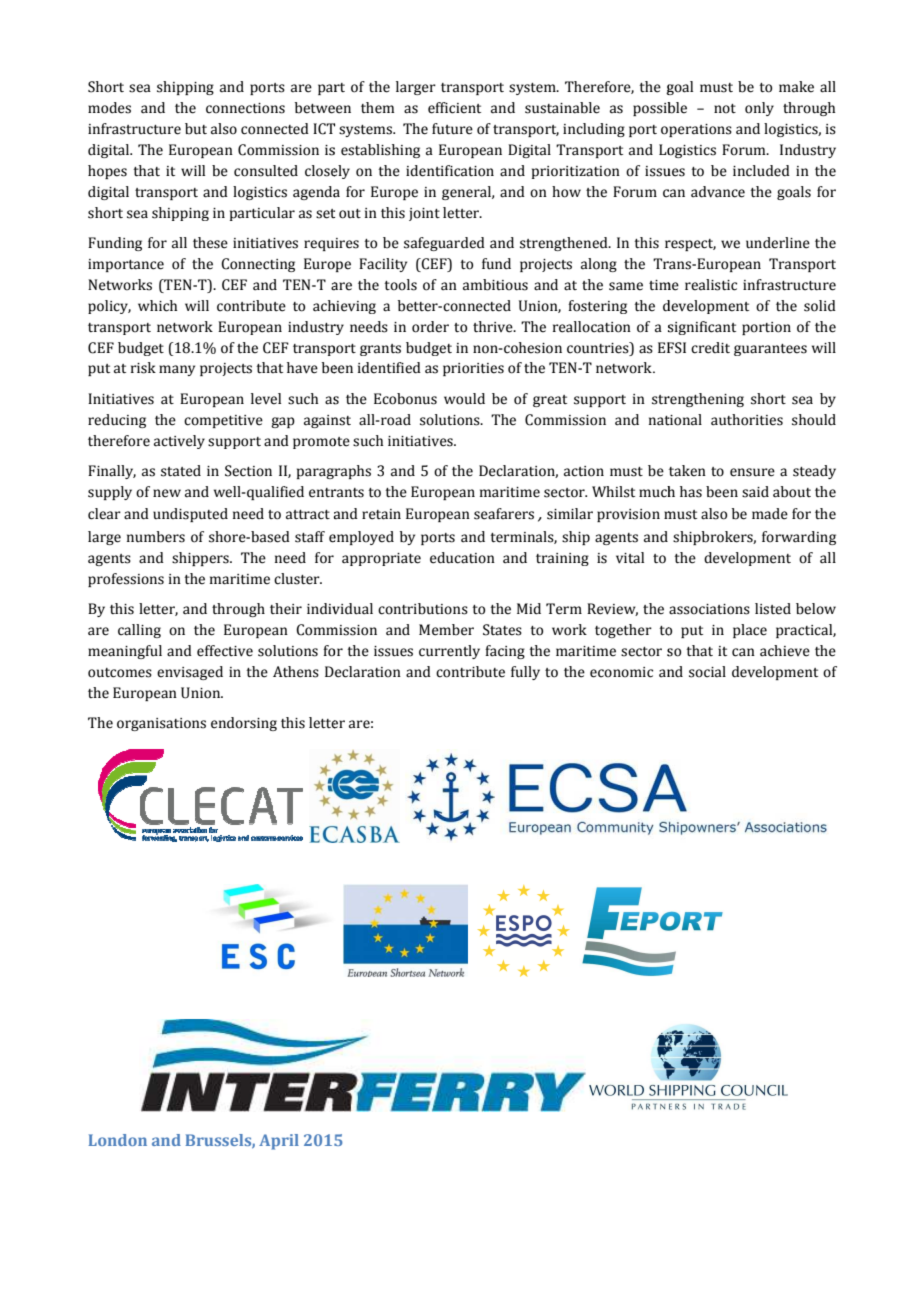 This screenshot has width=924, height=1308. Describe the element at coordinates (279, 1142) in the screenshot. I see `April` at that location.
